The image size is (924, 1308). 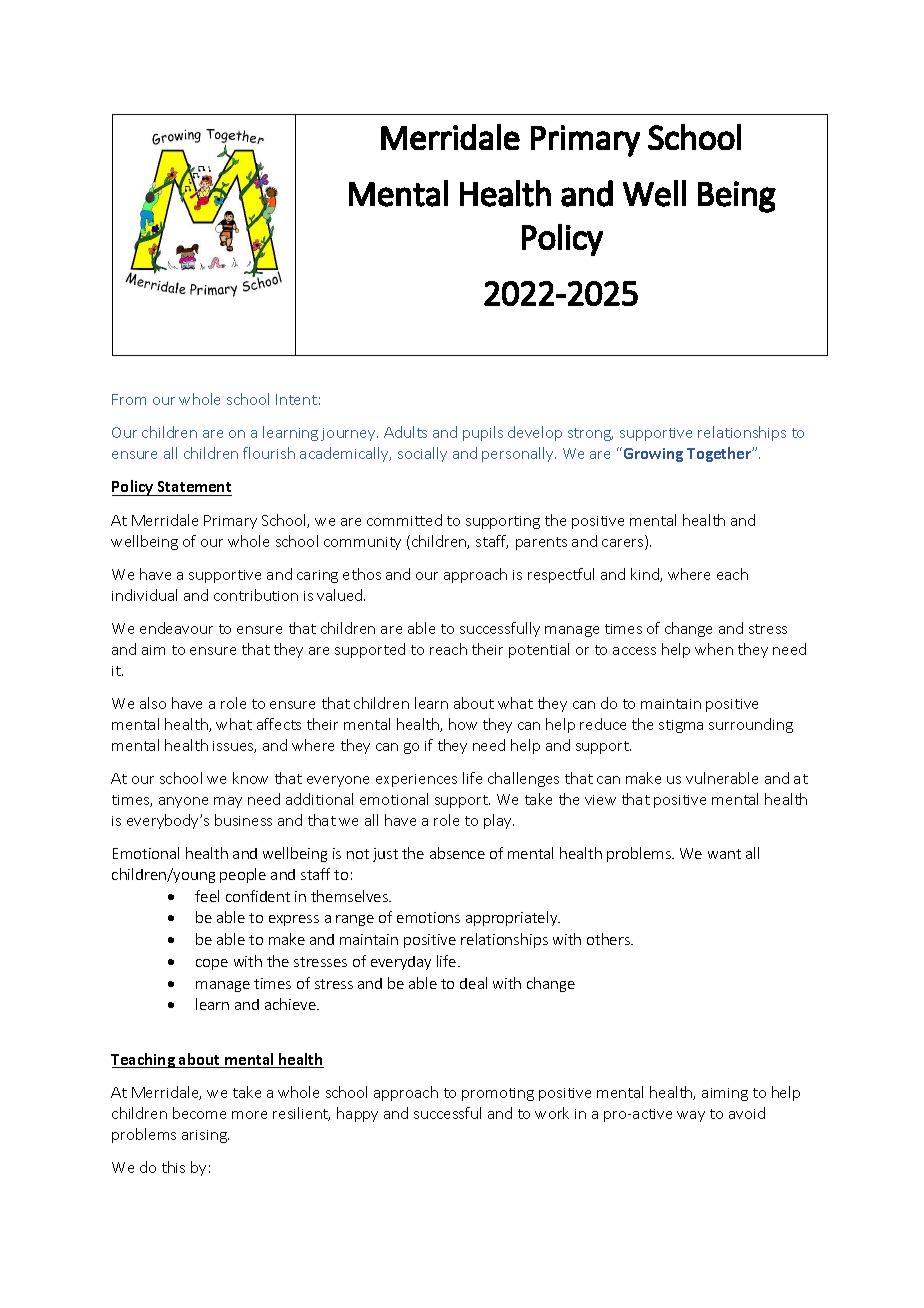 I want to click on Adults, so click(x=405, y=432).
